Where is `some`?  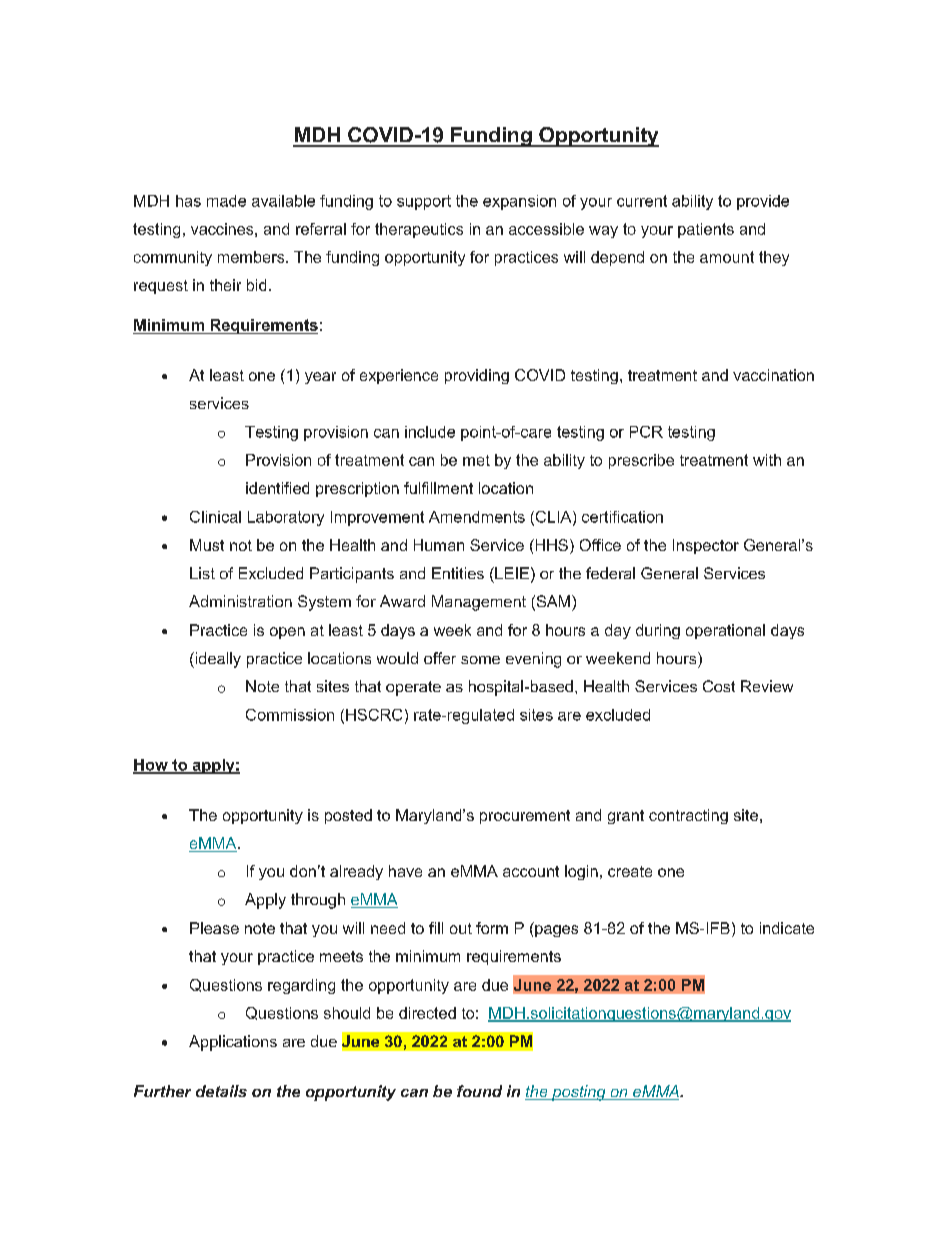
some is located at coordinates (480, 660).
